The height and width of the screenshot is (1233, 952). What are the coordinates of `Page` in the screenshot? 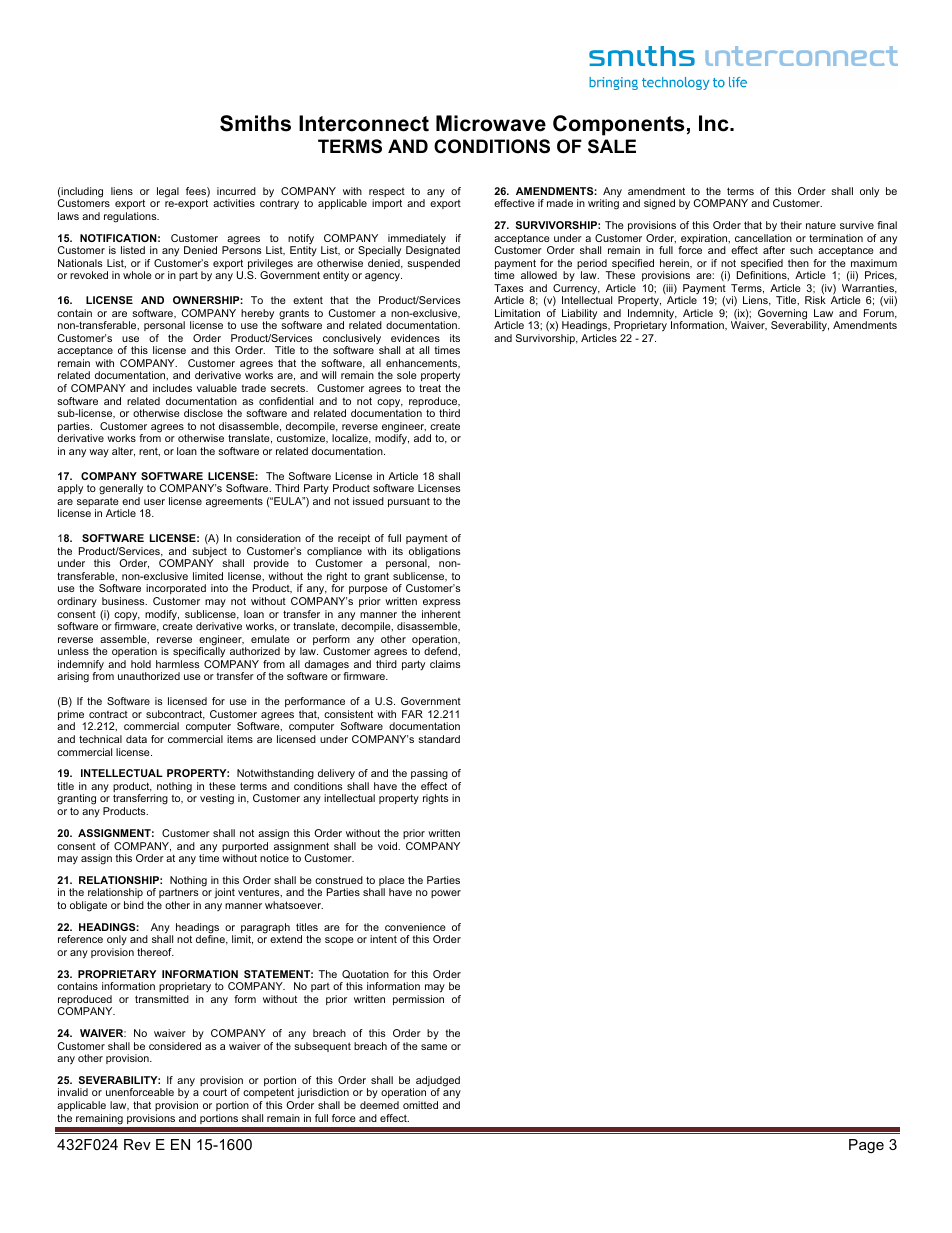 It's located at (866, 1146).
